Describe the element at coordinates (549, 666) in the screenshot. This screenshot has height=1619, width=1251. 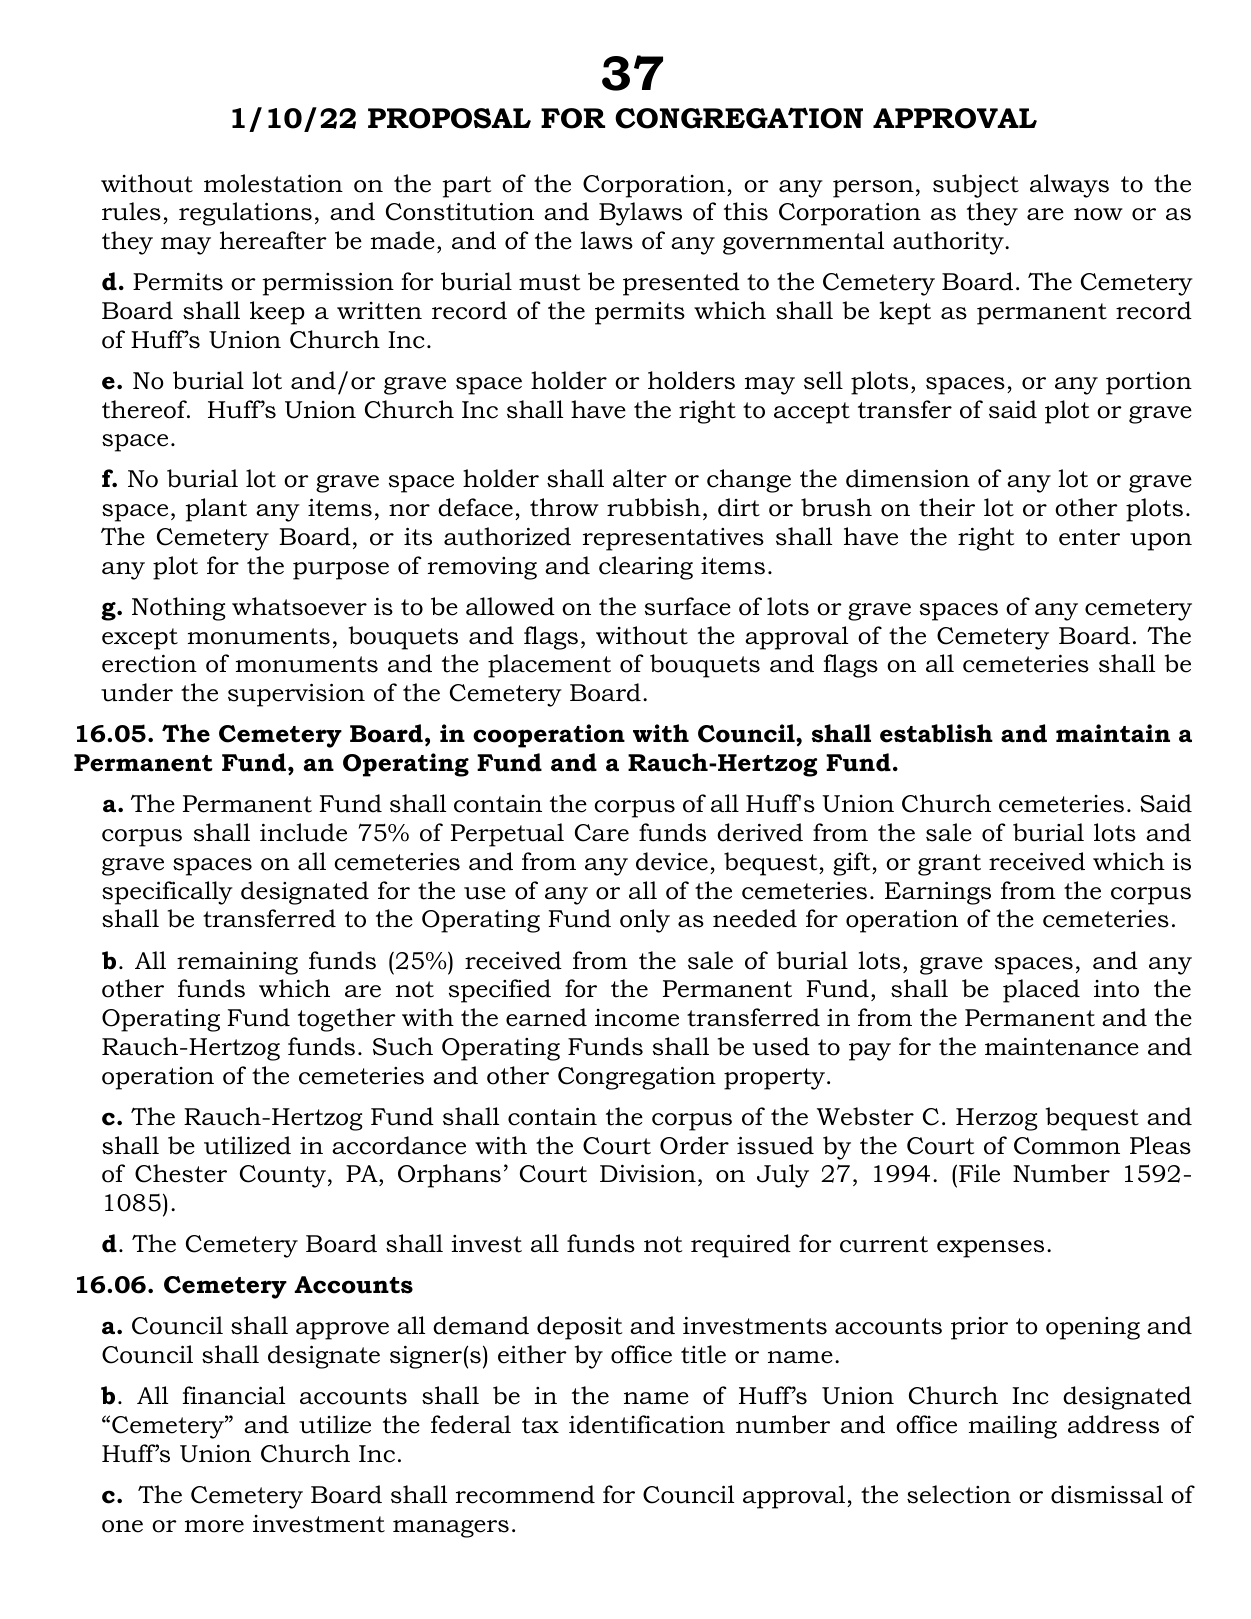
I see `placement` at that location.
